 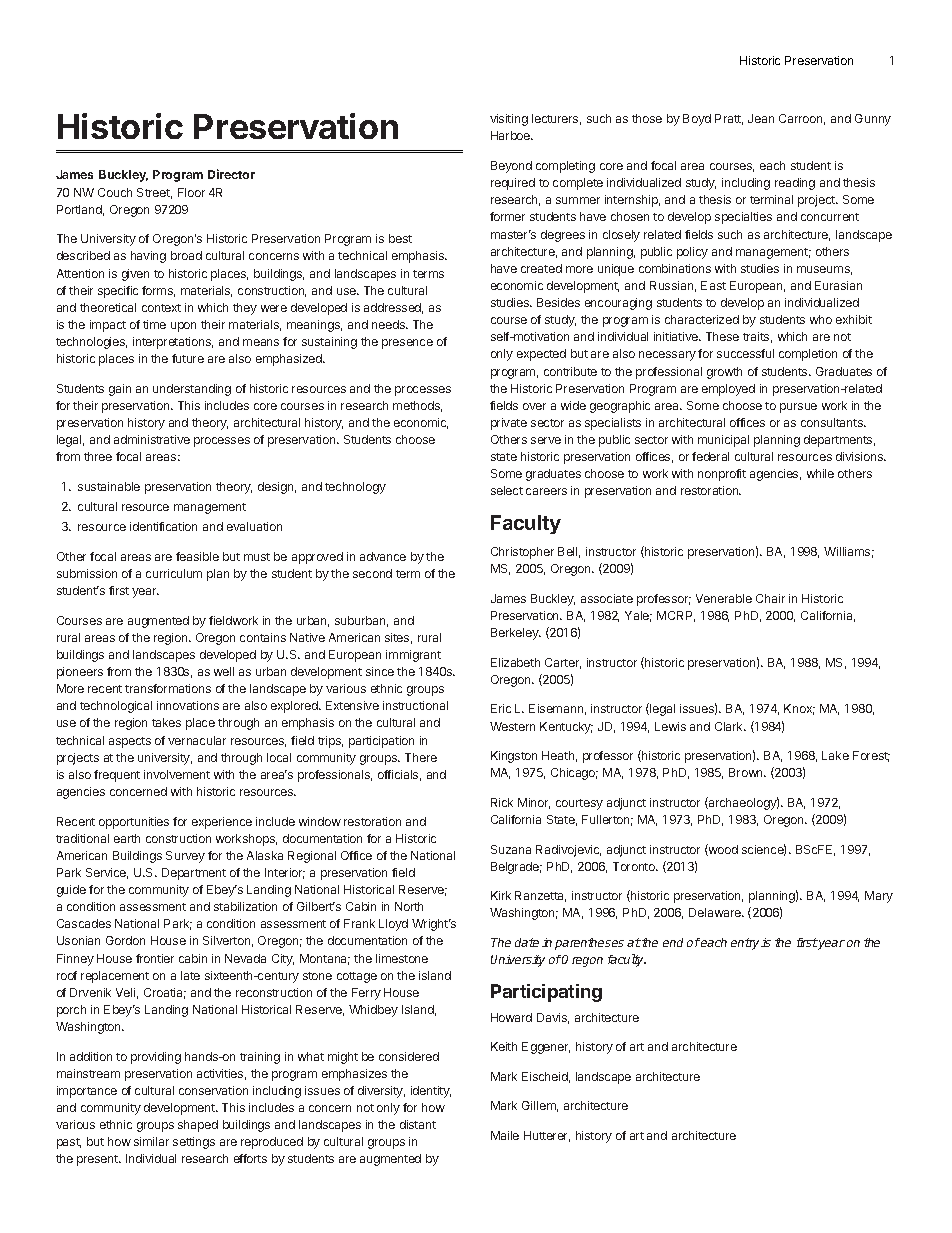 I want to click on Floor, so click(x=191, y=192).
